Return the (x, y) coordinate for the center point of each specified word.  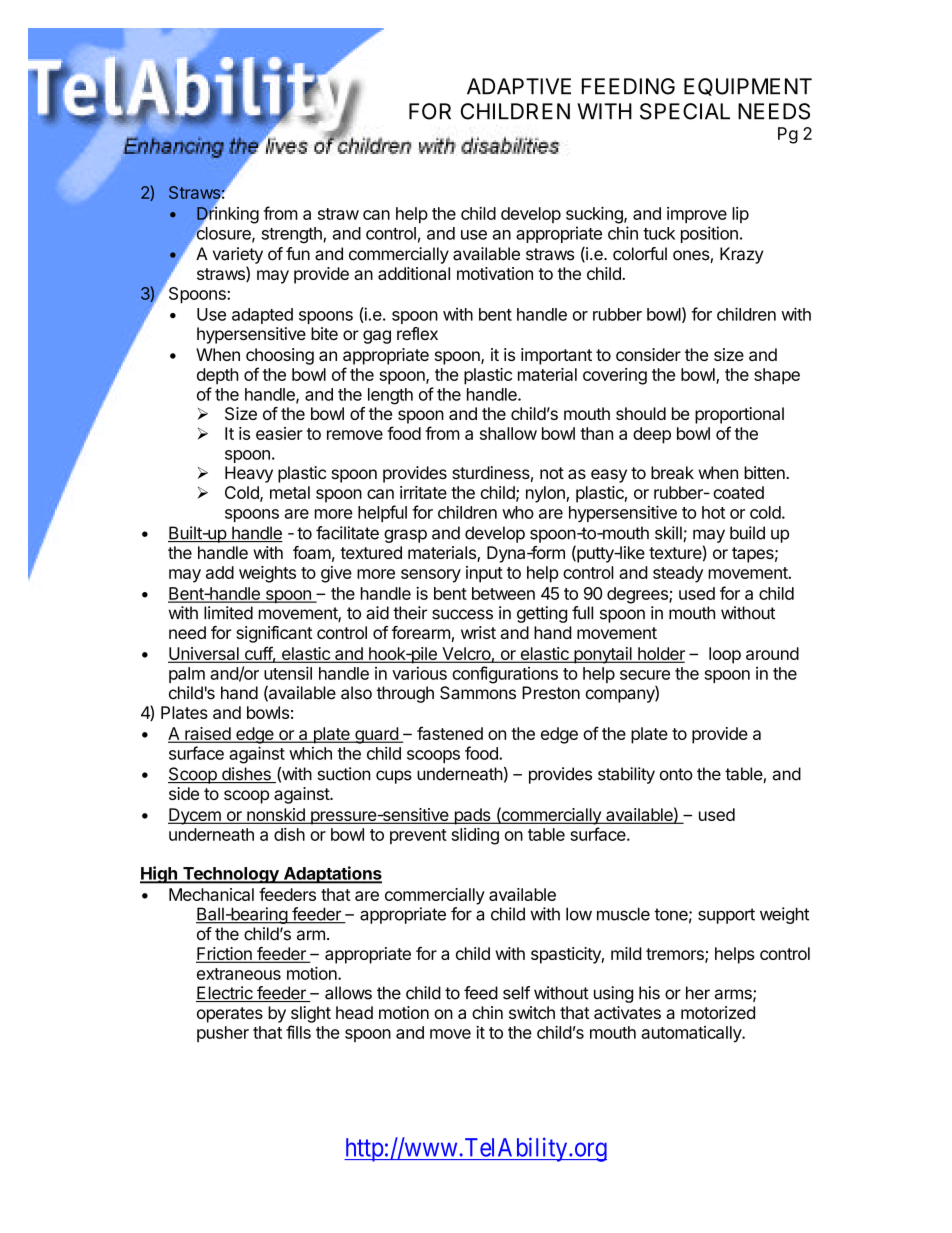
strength (292, 235)
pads (472, 816)
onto (676, 774)
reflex (417, 333)
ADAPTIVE (519, 86)
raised (207, 735)
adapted (262, 316)
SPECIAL (685, 111)
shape (777, 376)
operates (230, 1015)
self (516, 993)
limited (228, 613)
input (484, 574)
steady (678, 574)
